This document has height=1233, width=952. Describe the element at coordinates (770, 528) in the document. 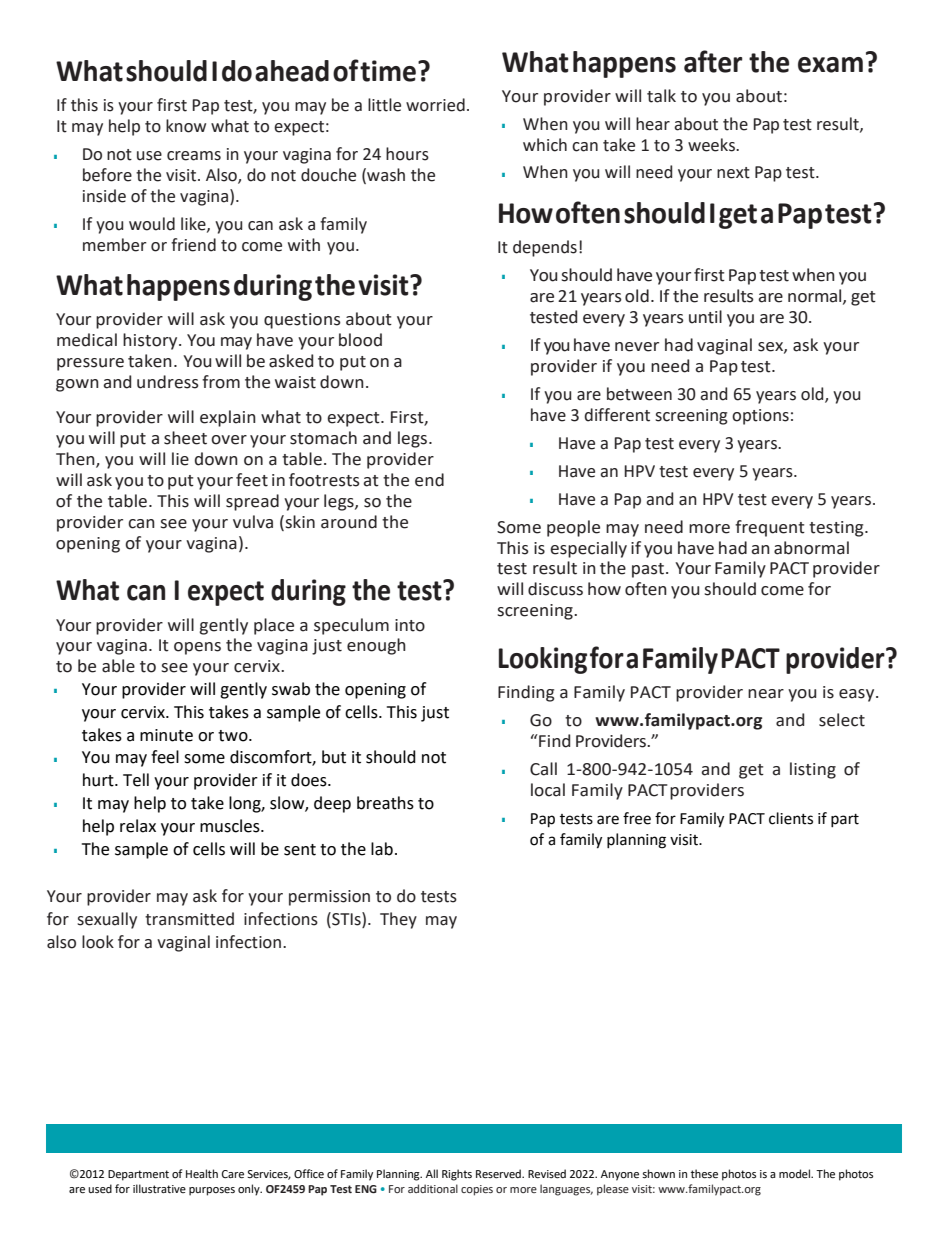

I see `frequent` at that location.
